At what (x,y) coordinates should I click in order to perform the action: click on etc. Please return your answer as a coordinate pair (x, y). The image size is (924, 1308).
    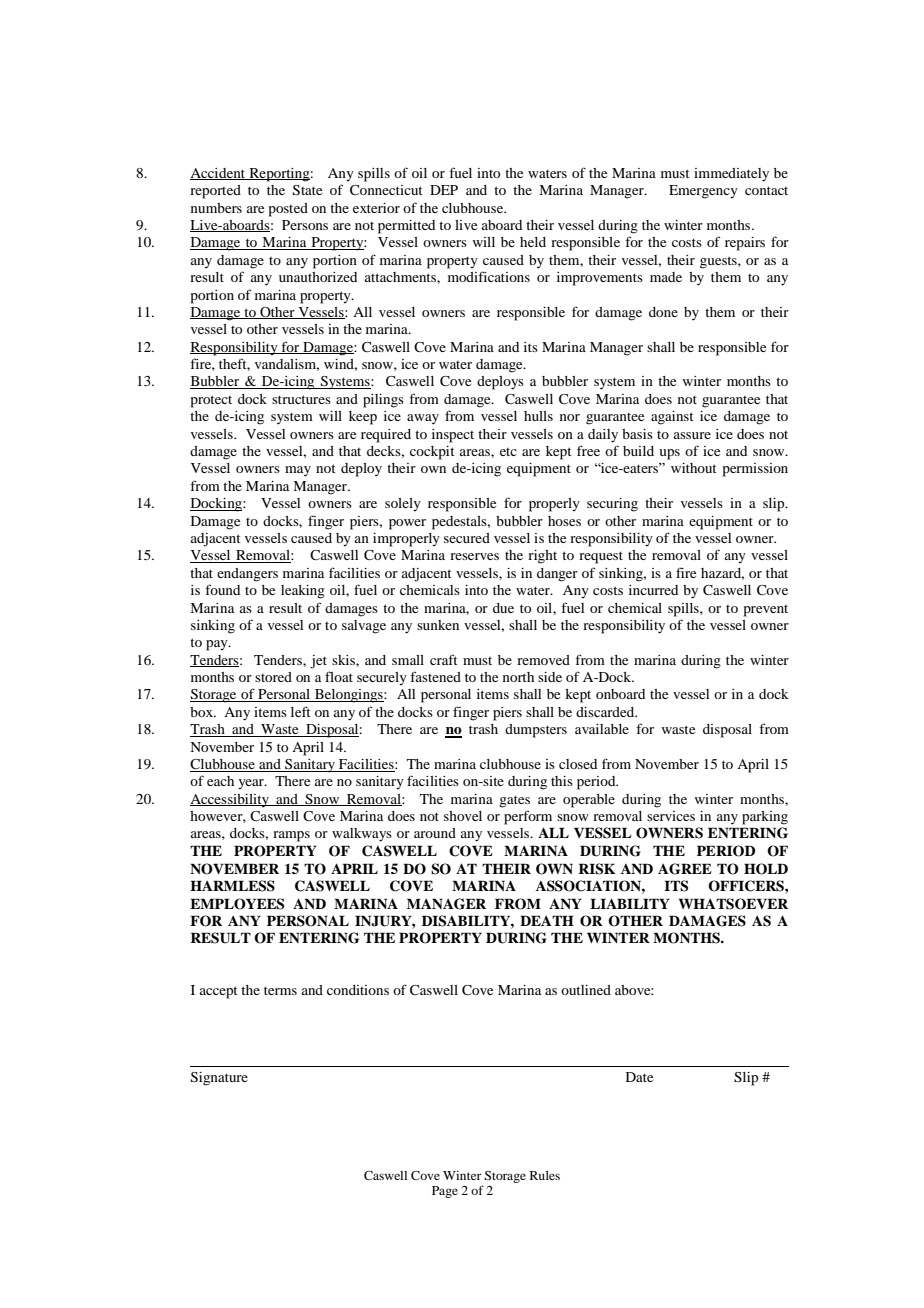
    Looking at the image, I should click on (508, 452).
